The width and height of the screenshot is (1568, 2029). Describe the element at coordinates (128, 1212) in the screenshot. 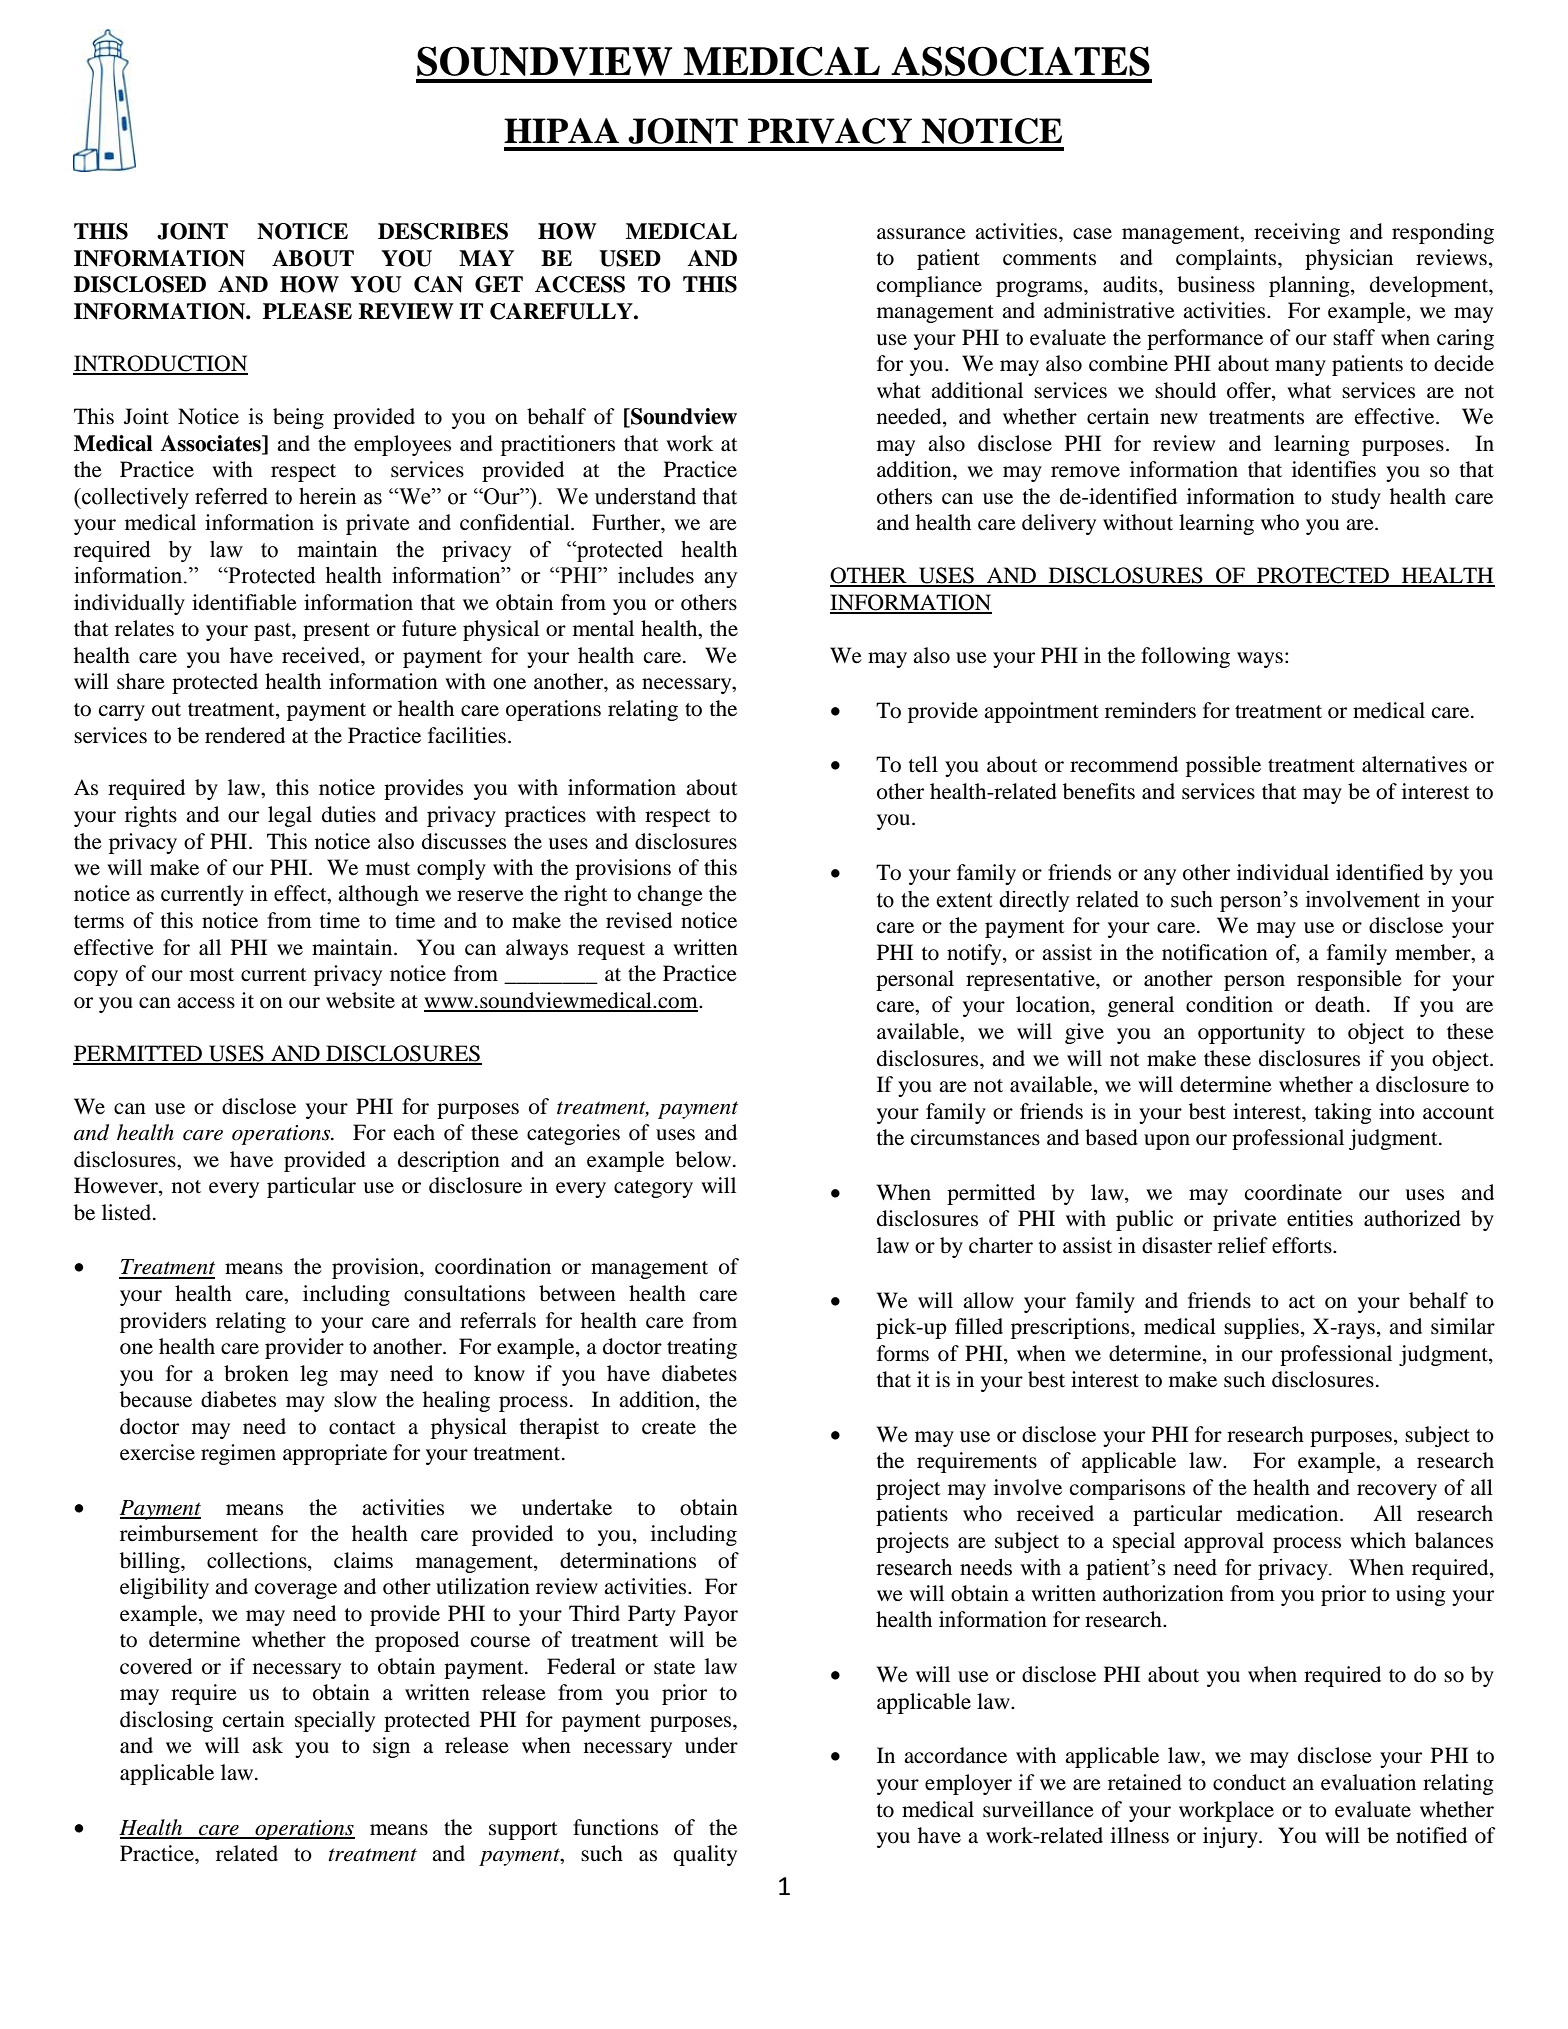

I see `listed` at that location.
